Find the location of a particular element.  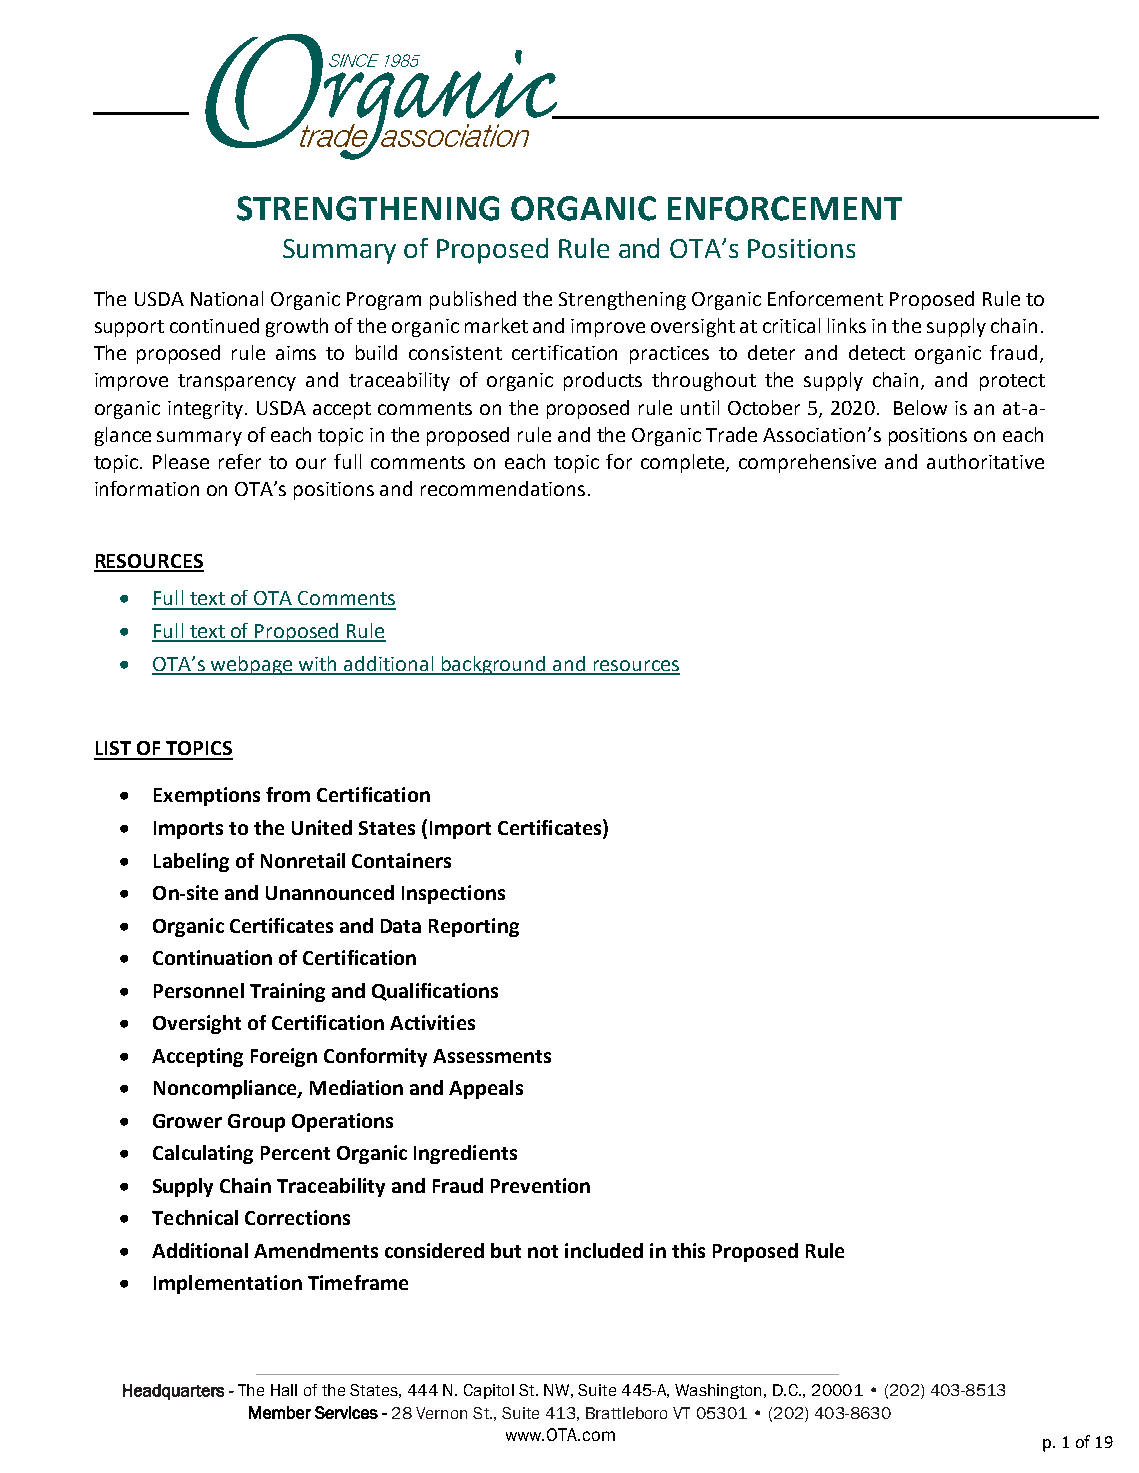

detect is located at coordinates (877, 352).
